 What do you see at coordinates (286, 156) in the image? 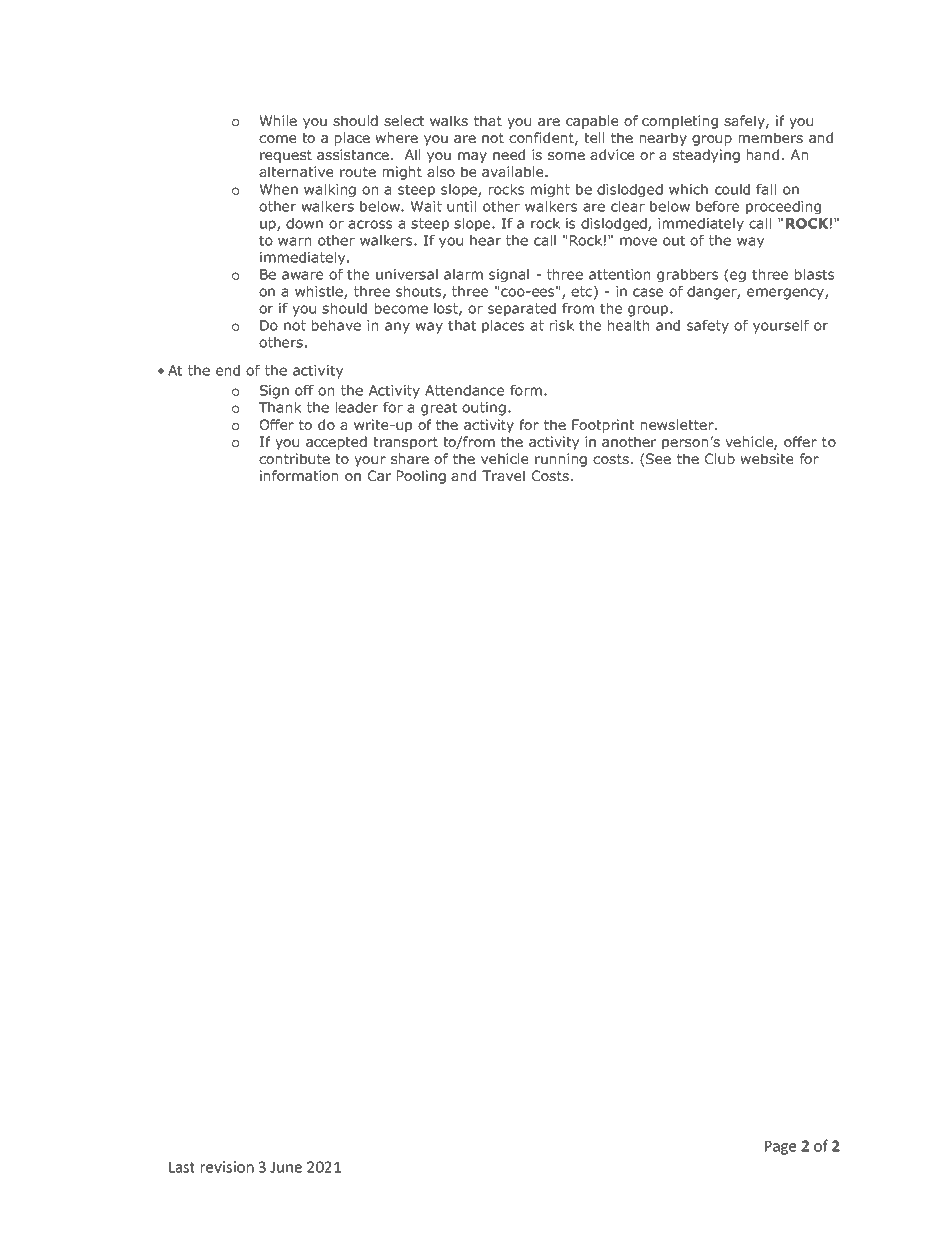
I see `request` at bounding box center [286, 156].
